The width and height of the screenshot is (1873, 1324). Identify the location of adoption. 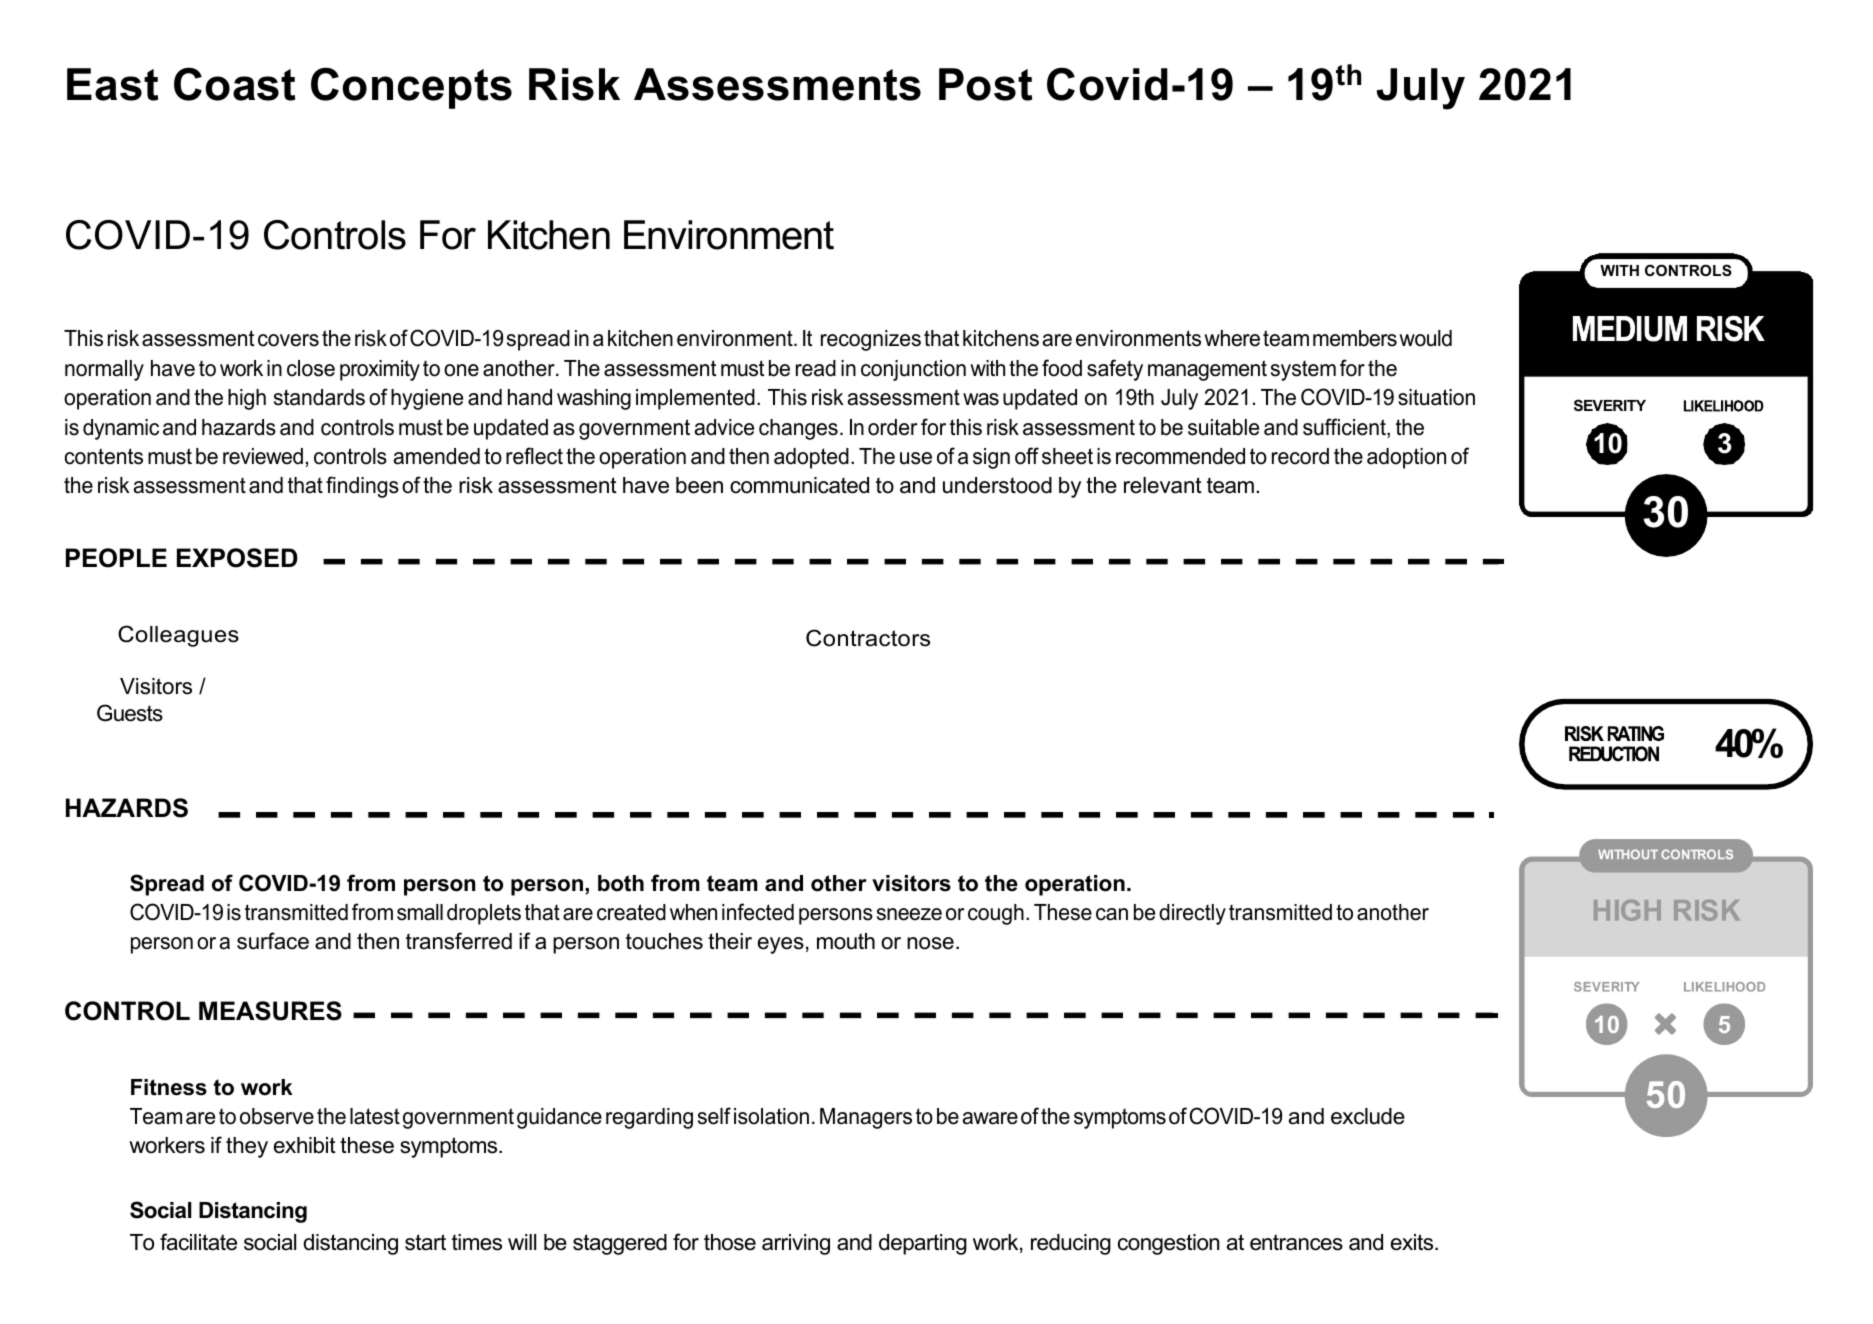
(1406, 458).
